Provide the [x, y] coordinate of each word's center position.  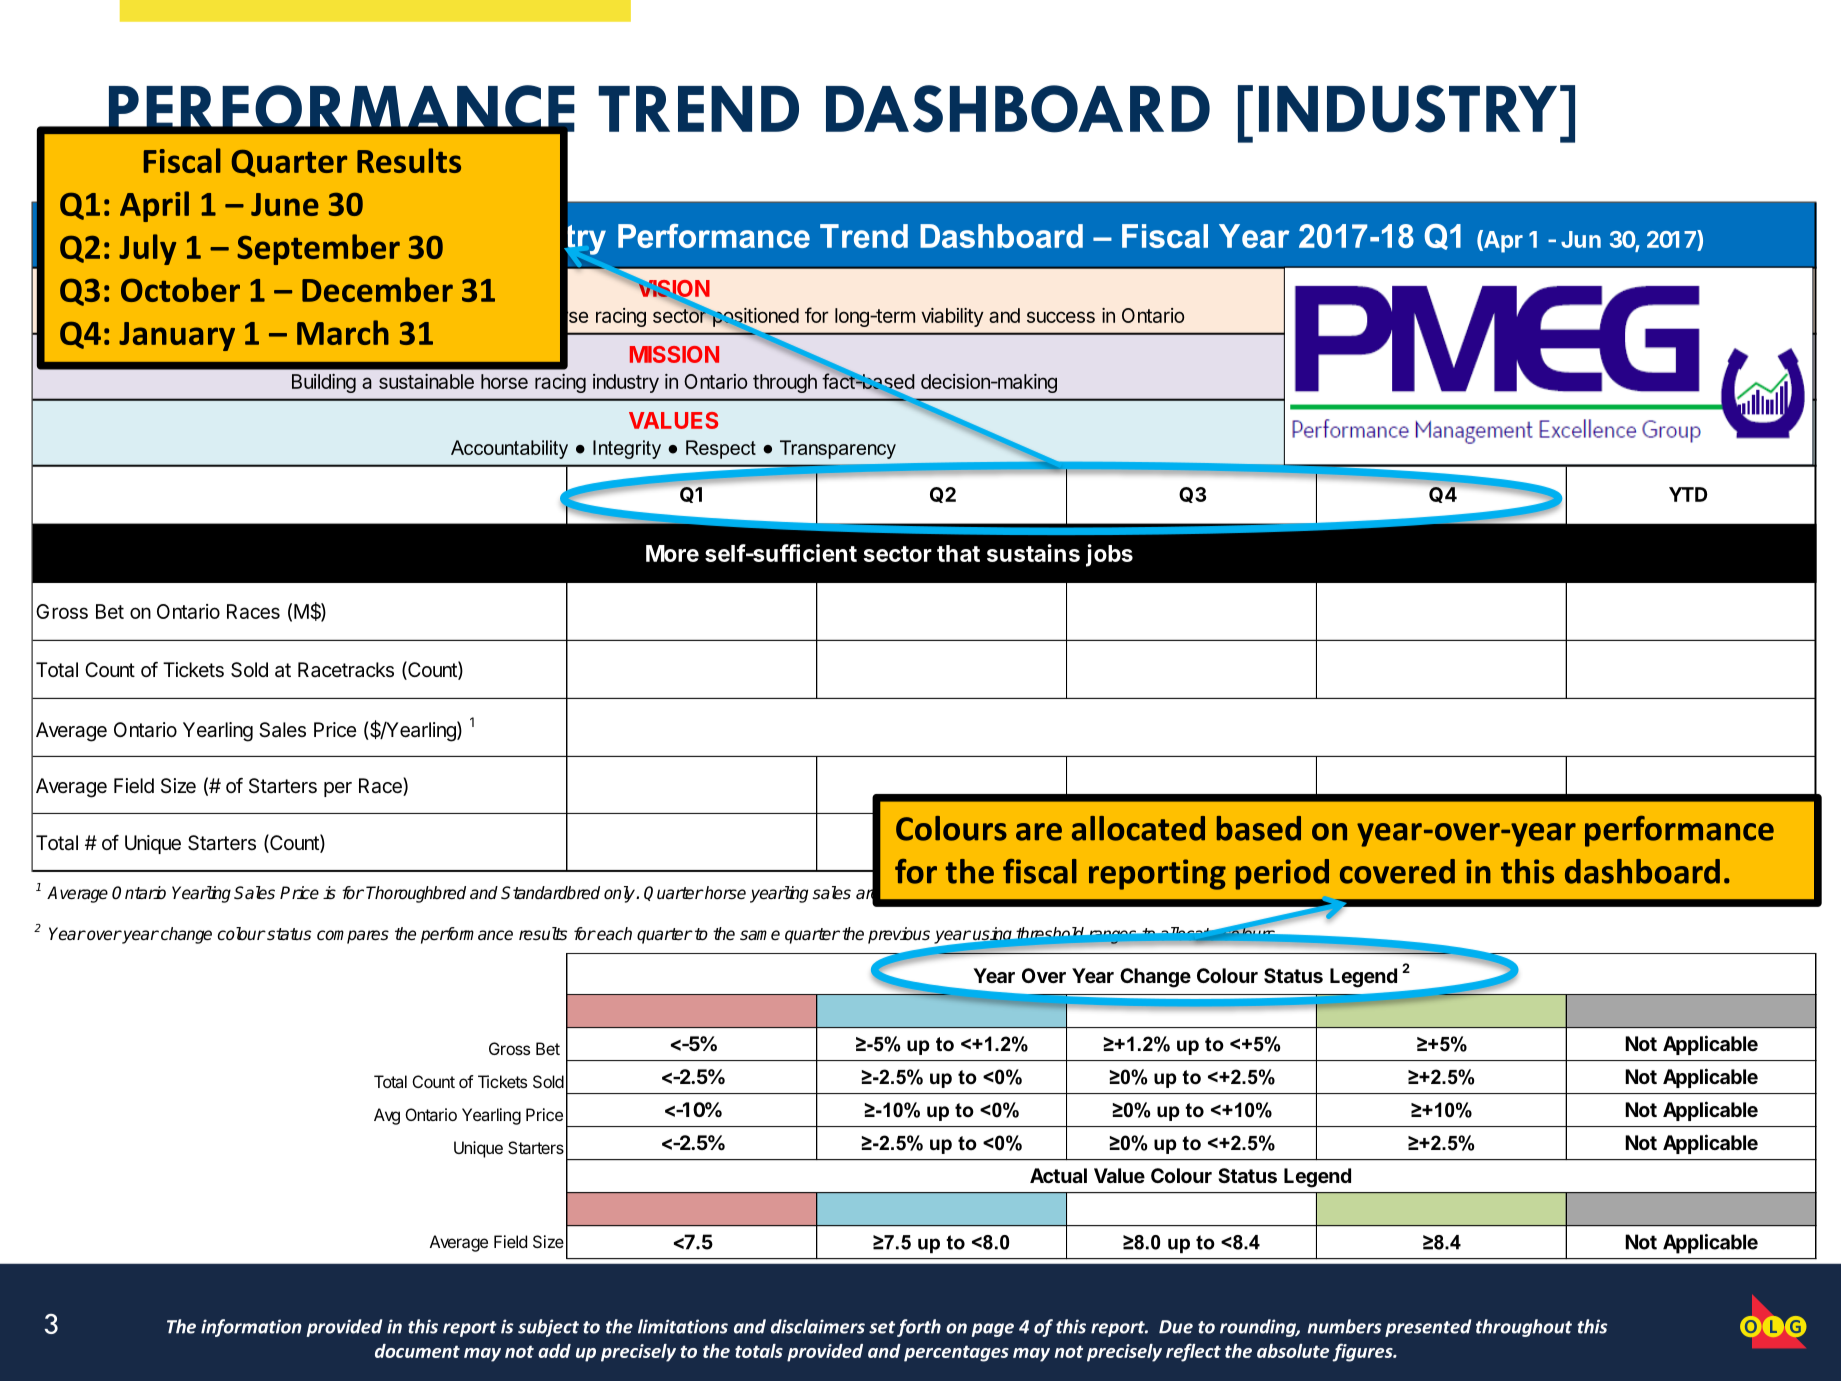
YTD [1688, 494]
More [672, 553]
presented [1428, 1328]
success [1061, 317]
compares [353, 937]
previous [899, 935]
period [1282, 874]
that [958, 553]
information [251, 1328]
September [318, 249]
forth [919, 1328]
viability [952, 317]
